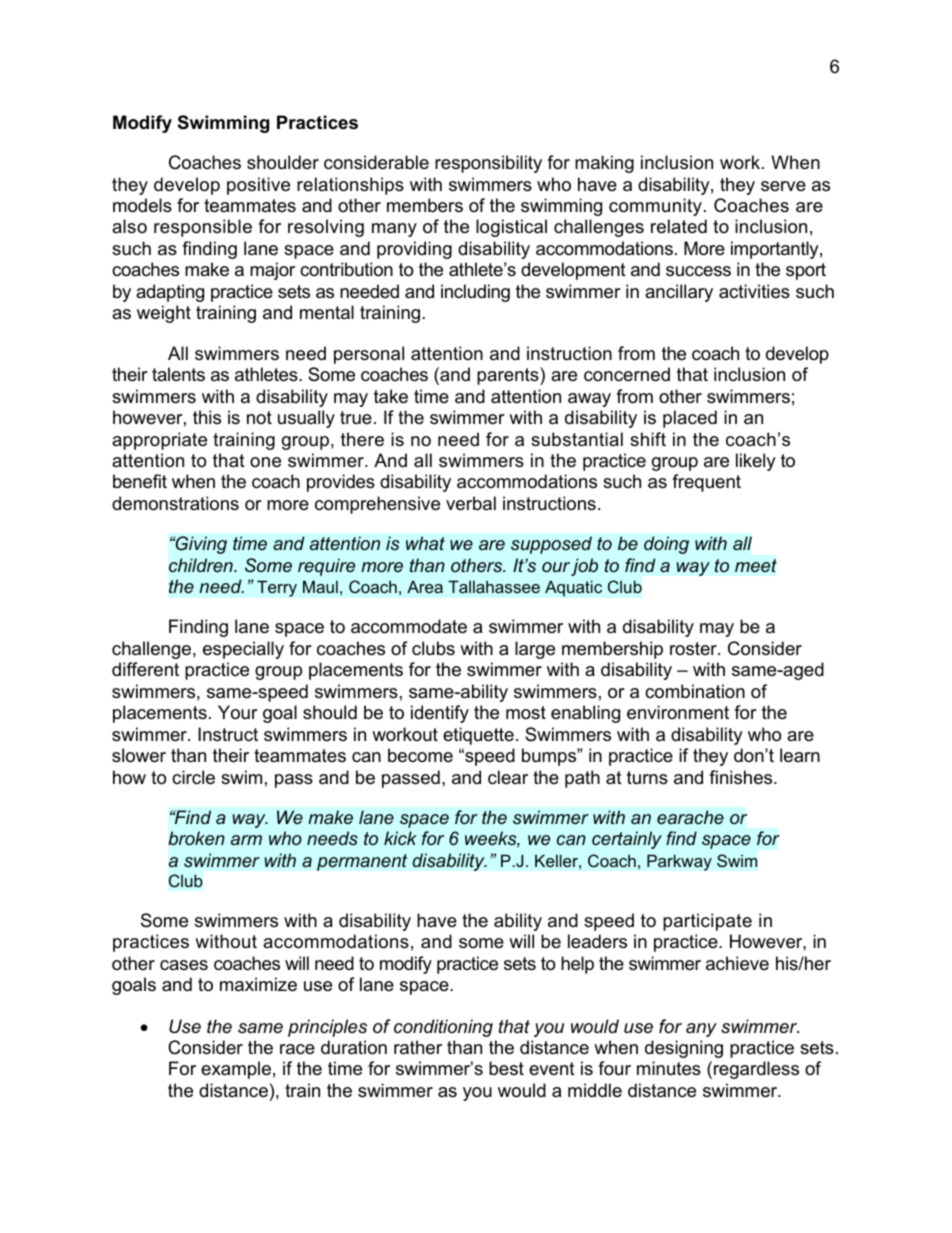 This page has width=952, height=1233. What do you see at coordinates (506, 1068) in the page?
I see `best` at bounding box center [506, 1068].
